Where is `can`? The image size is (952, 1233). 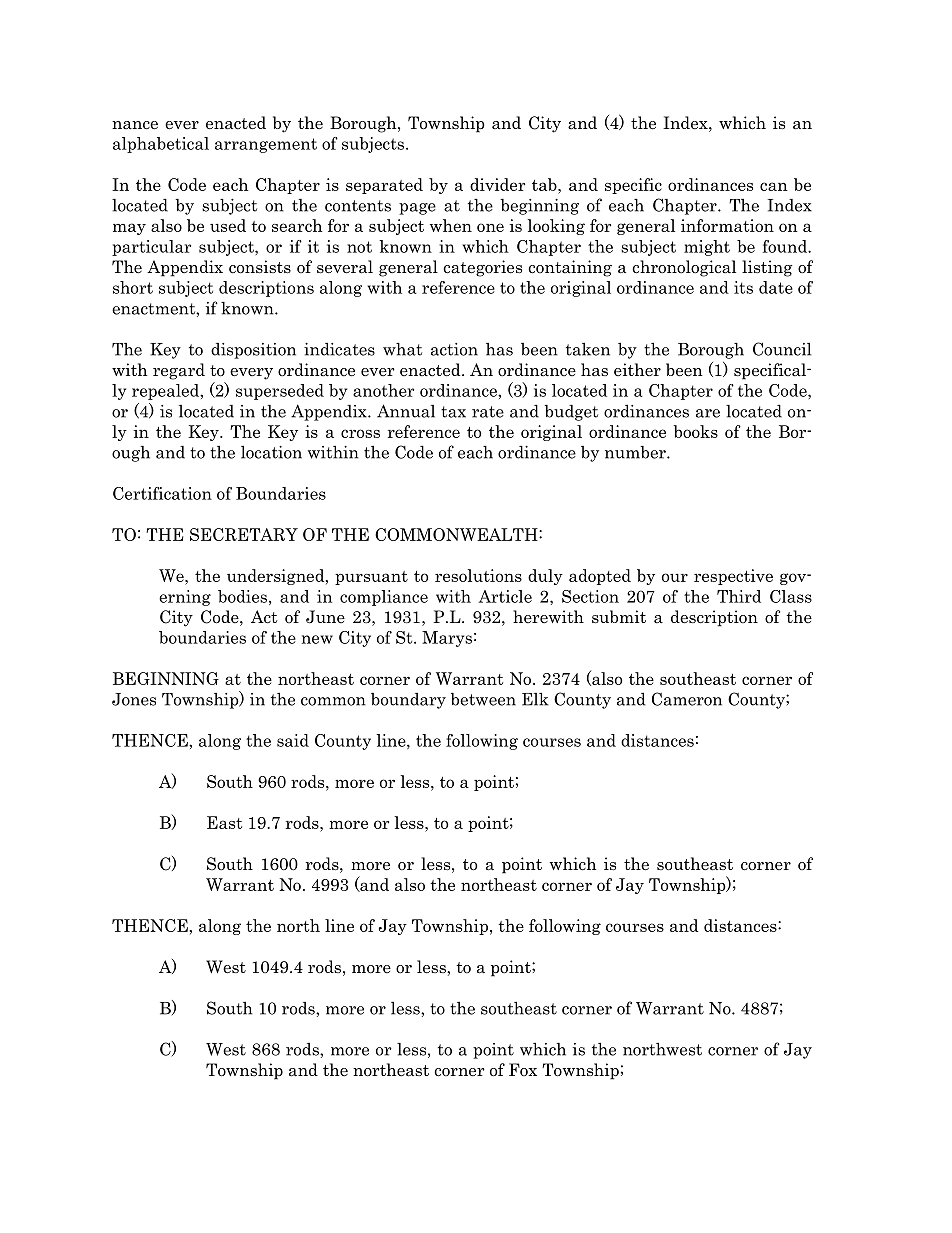 can is located at coordinates (774, 186).
